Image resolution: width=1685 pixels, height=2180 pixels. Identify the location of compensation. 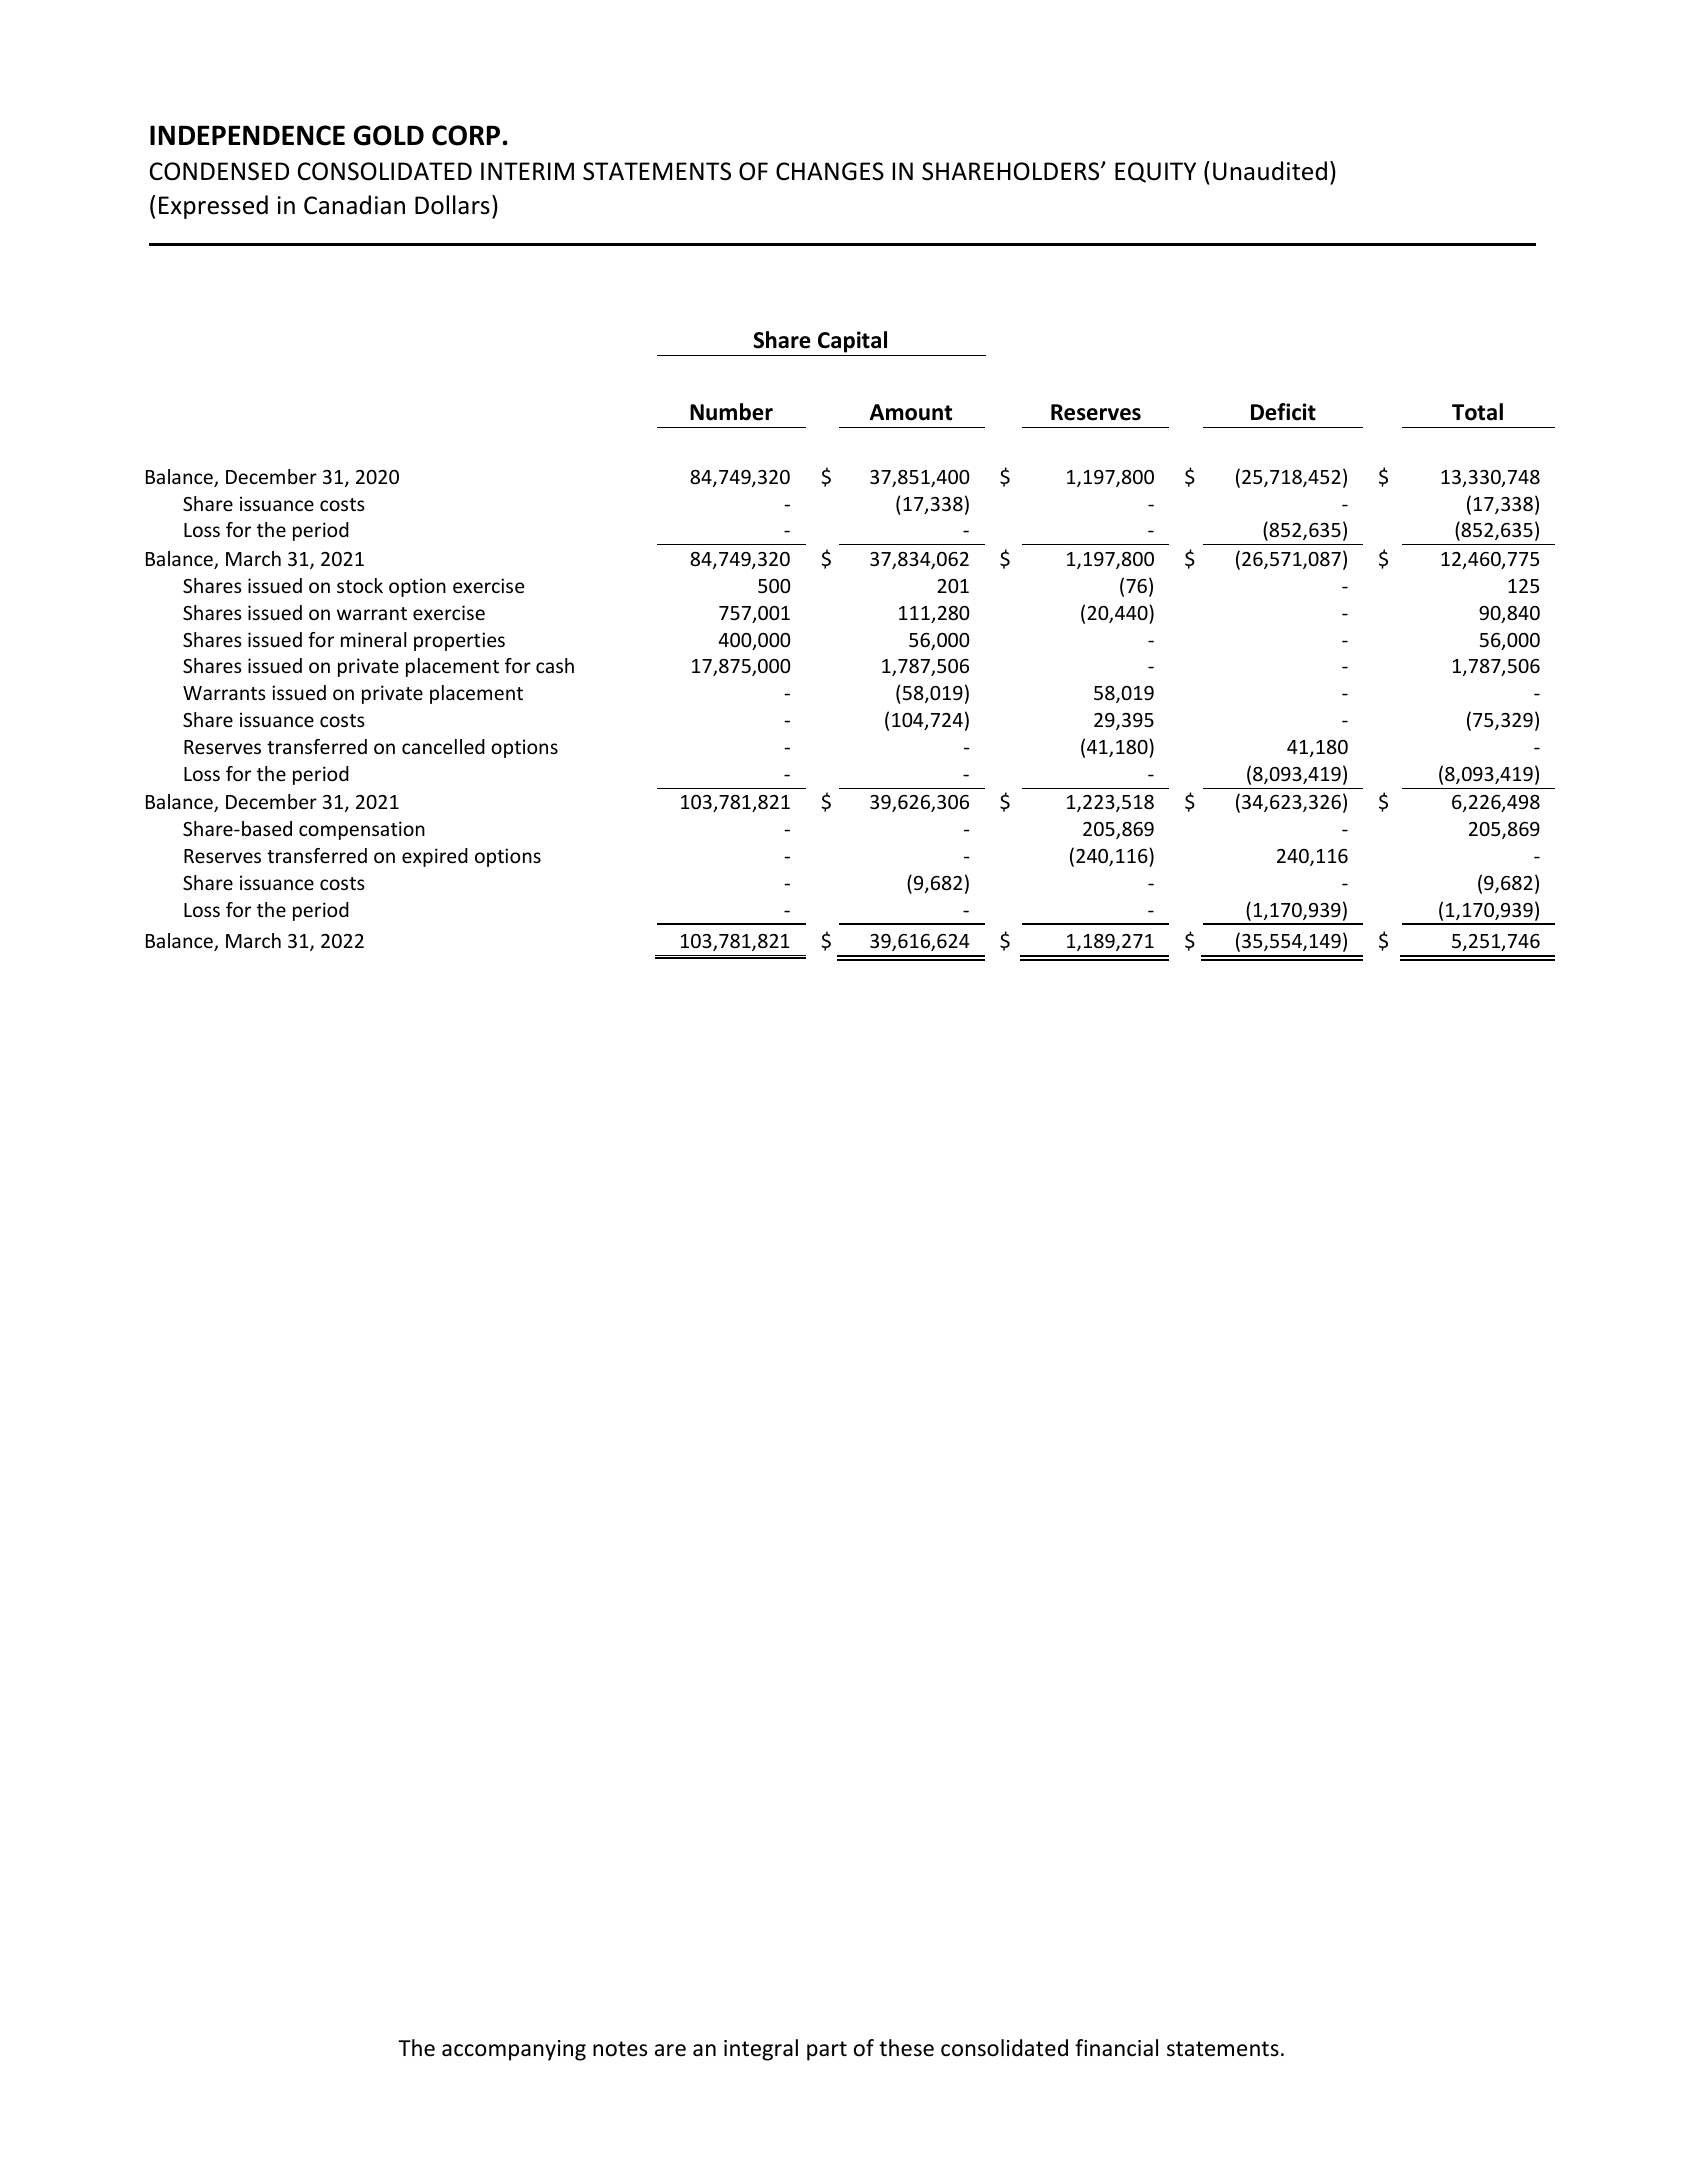
(362, 830).
